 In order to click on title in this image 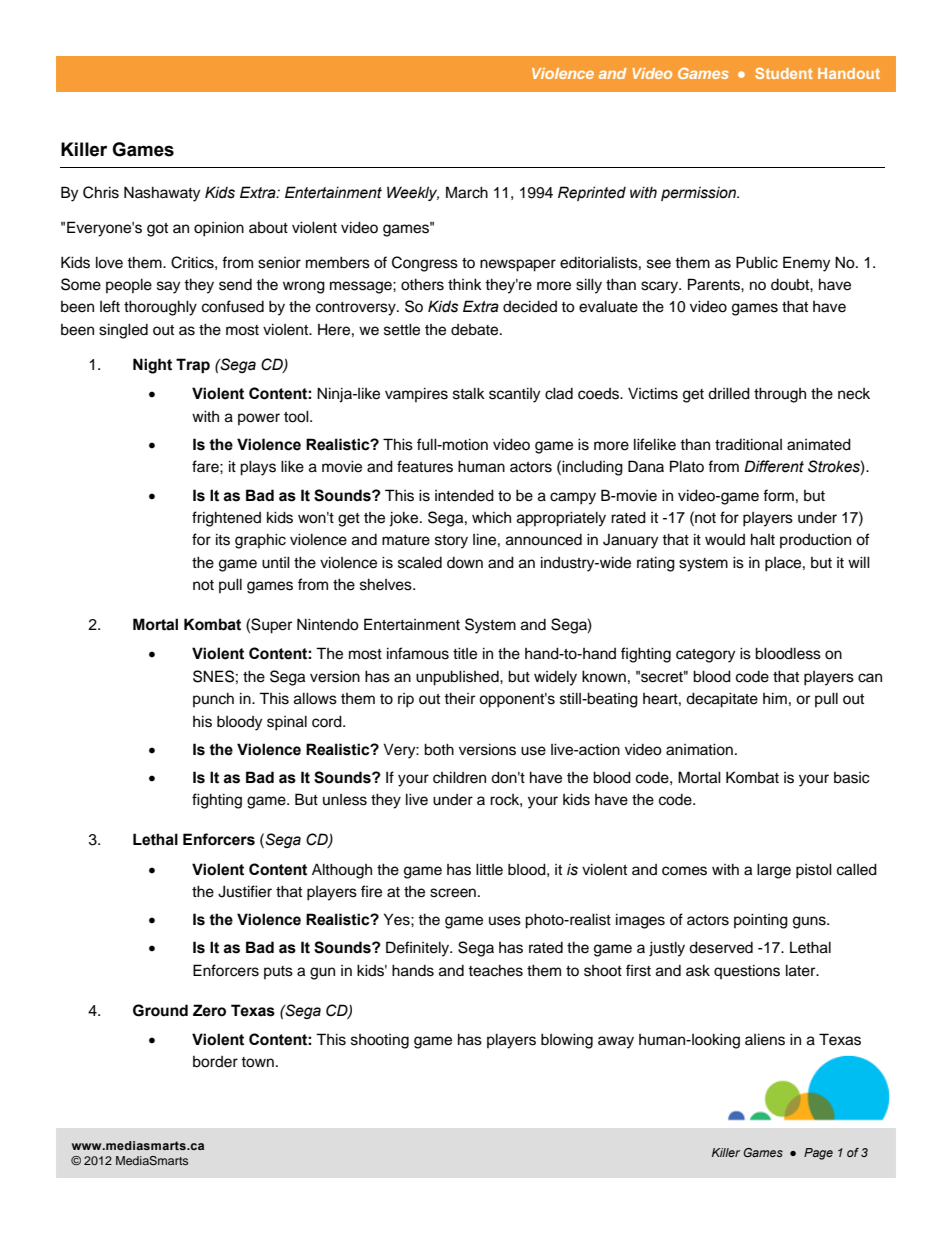, I will do `click(465, 653)`.
